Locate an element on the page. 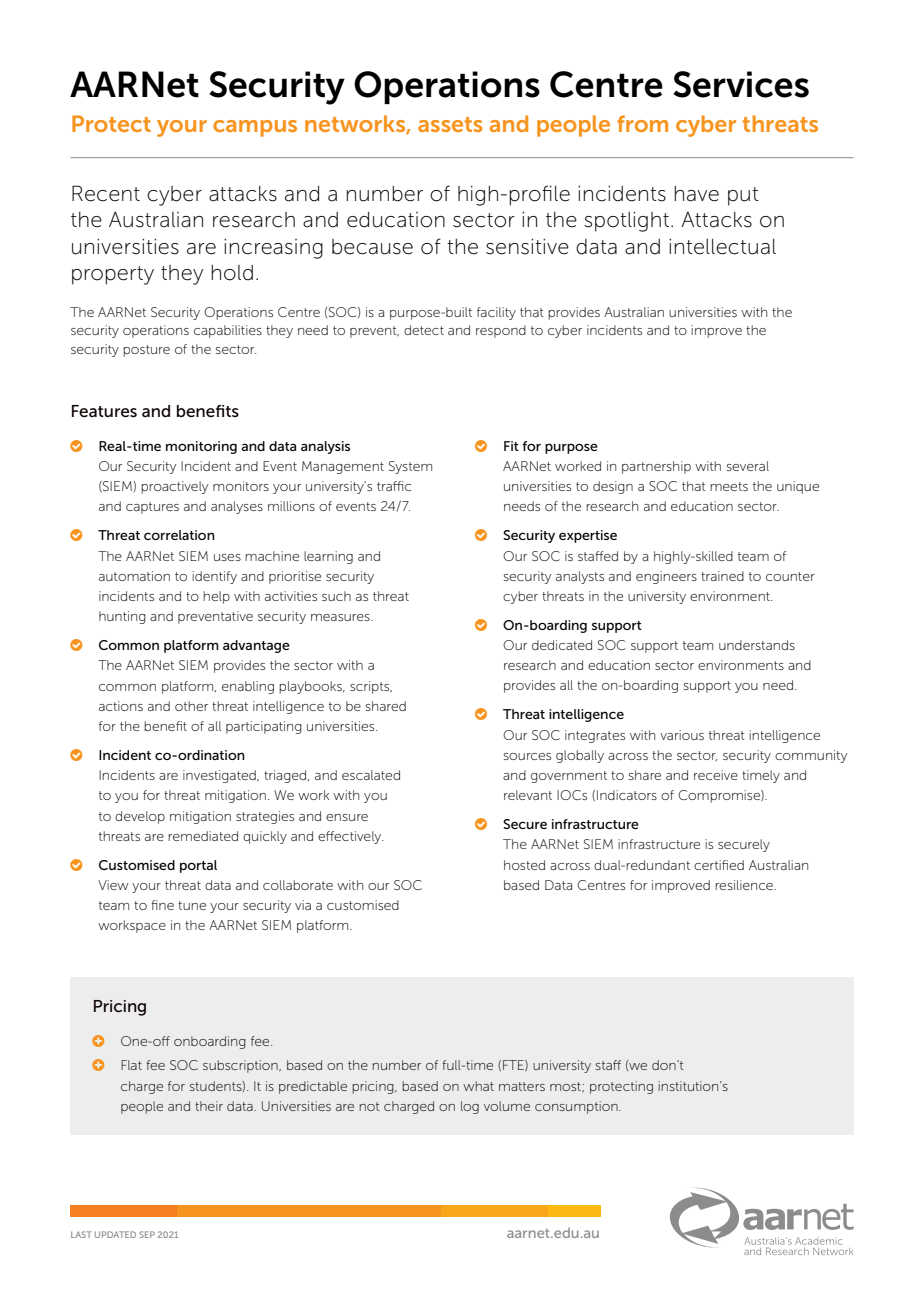  understands is located at coordinates (757, 645).
